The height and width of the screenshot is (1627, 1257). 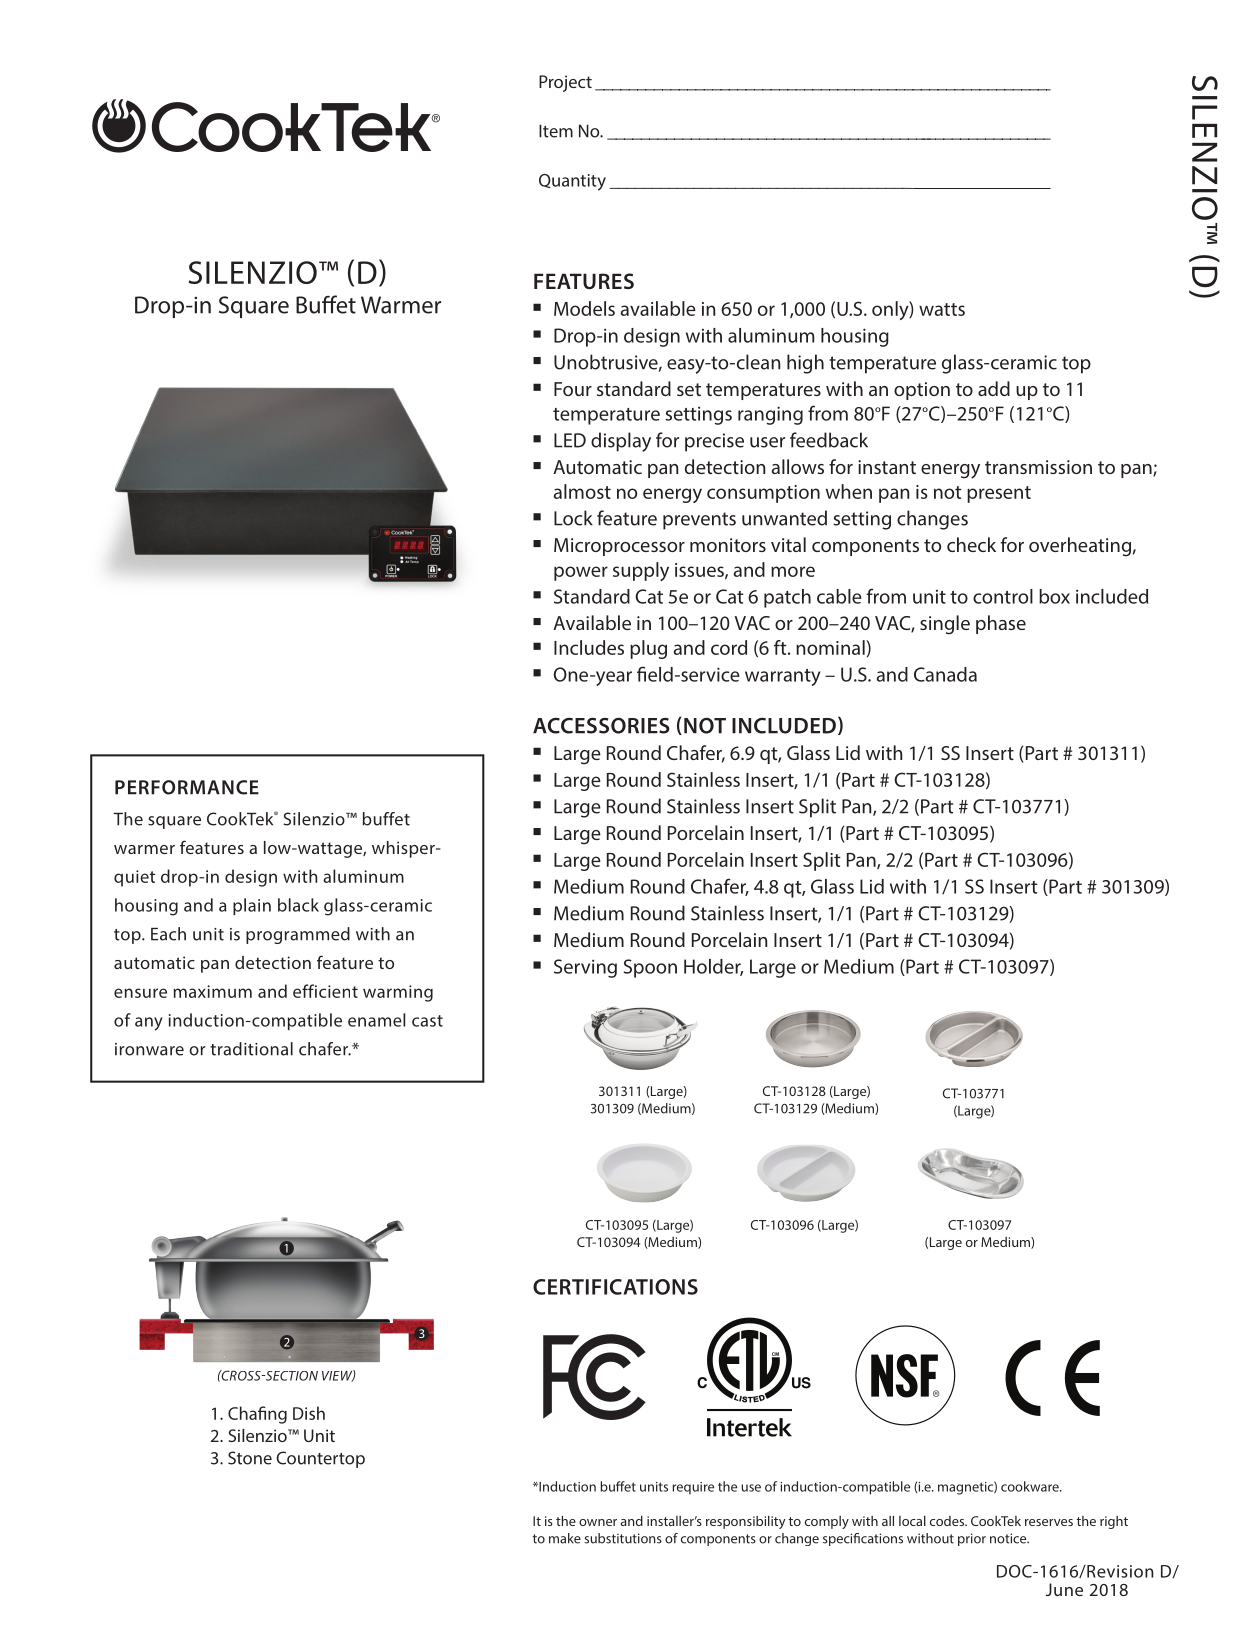 What do you see at coordinates (942, 309) in the screenshot?
I see `watts` at bounding box center [942, 309].
